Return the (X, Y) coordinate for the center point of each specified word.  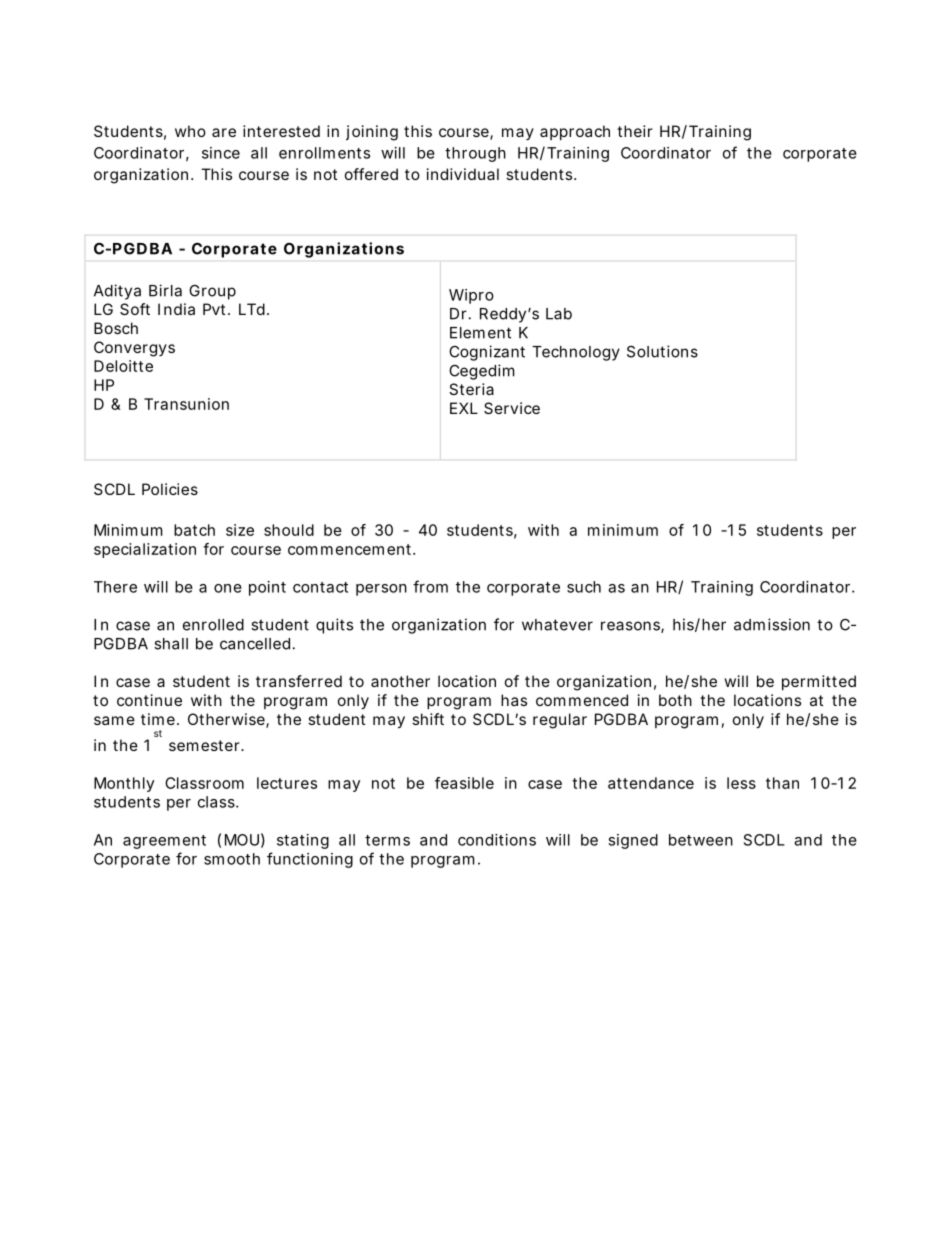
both (675, 700)
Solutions (662, 351)
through (475, 154)
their (635, 131)
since (221, 153)
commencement (351, 549)
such (584, 587)
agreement (164, 842)
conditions (497, 840)
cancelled (255, 644)
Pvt (214, 309)
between (701, 840)
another (400, 681)
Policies (170, 489)
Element (480, 333)
